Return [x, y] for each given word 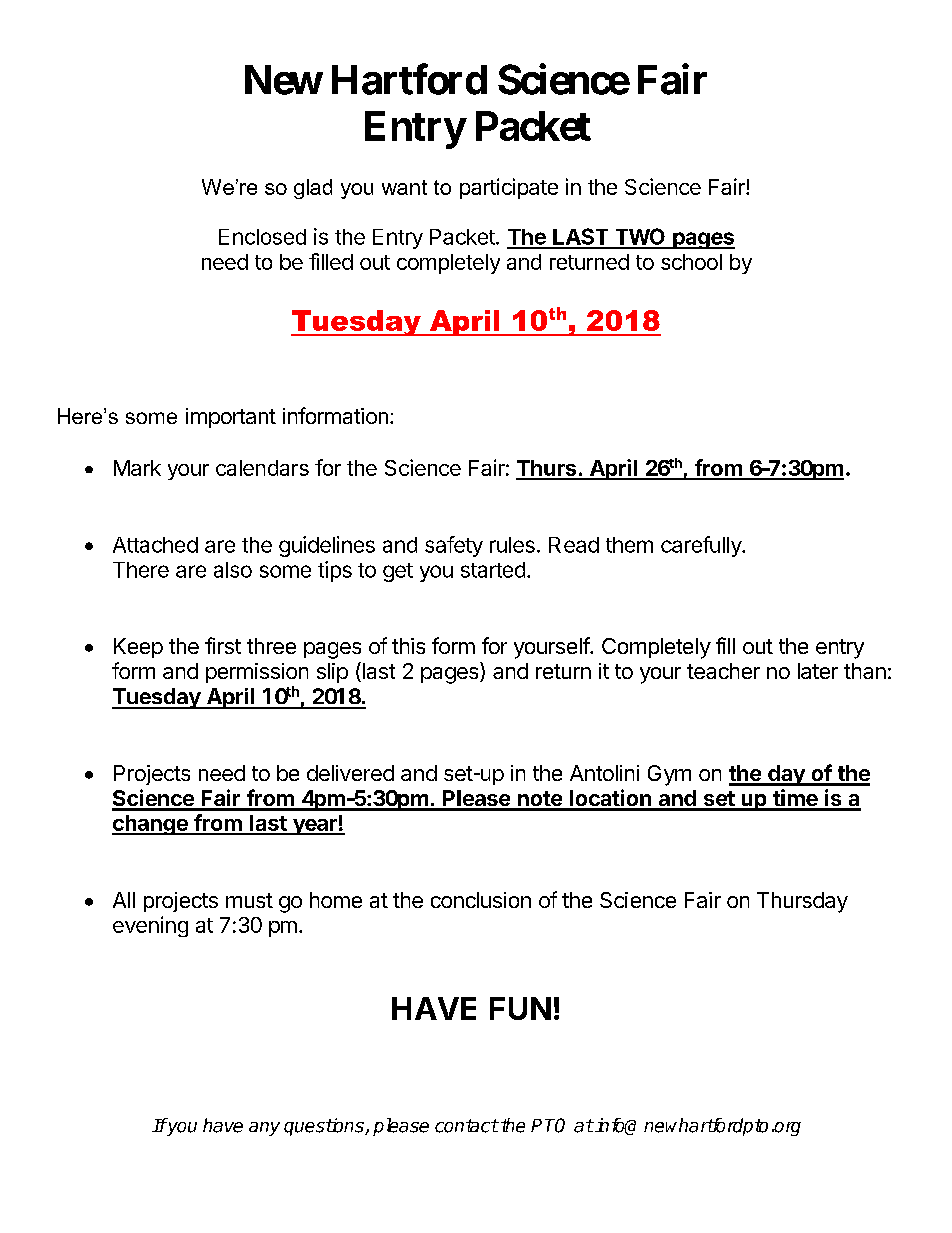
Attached [155, 545]
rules [512, 545]
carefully [702, 546]
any [264, 1129]
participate [509, 188]
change [151, 825]
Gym [669, 775]
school [691, 262]
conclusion [481, 900]
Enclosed [262, 237]
